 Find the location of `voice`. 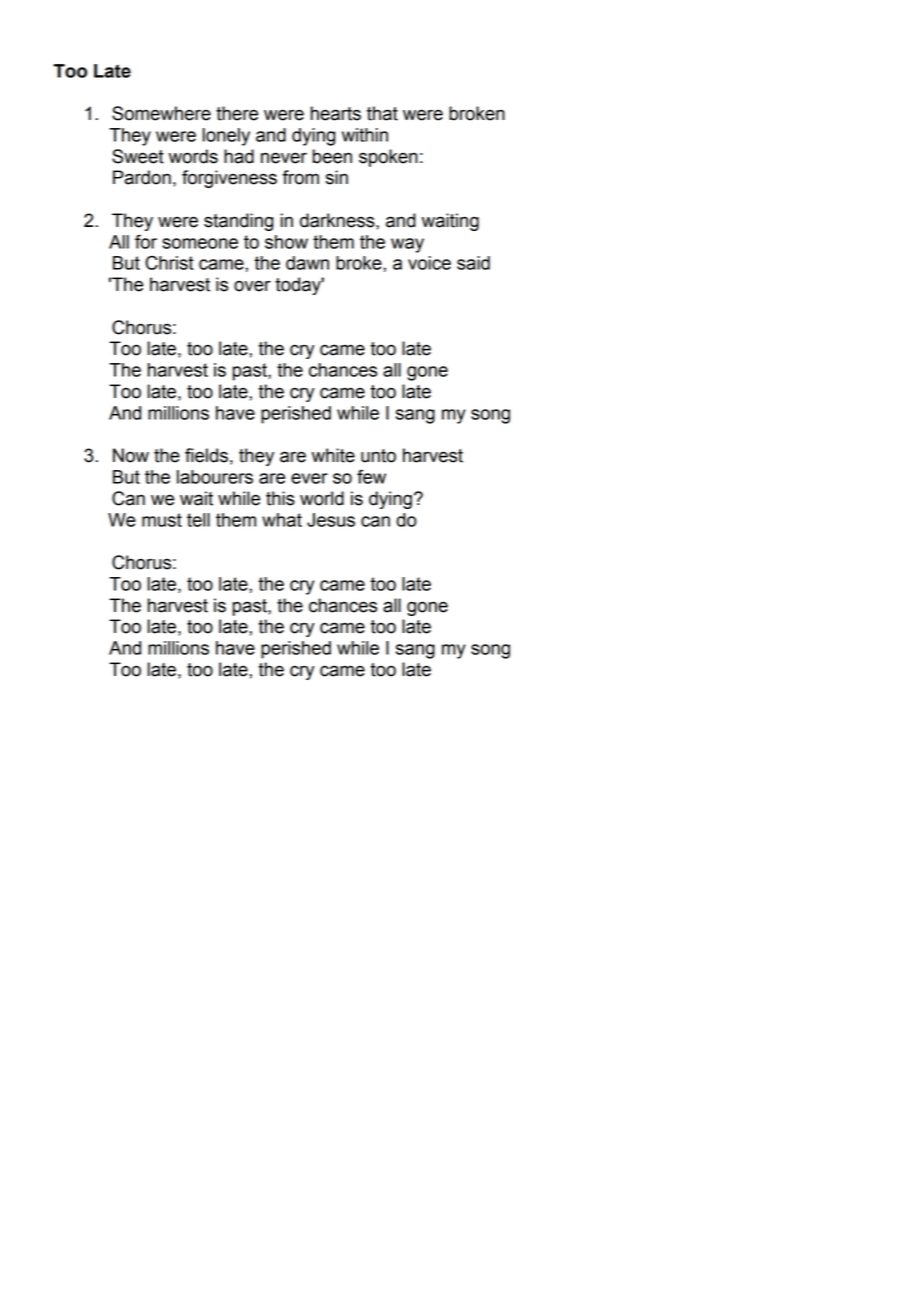

voice is located at coordinates (429, 263).
